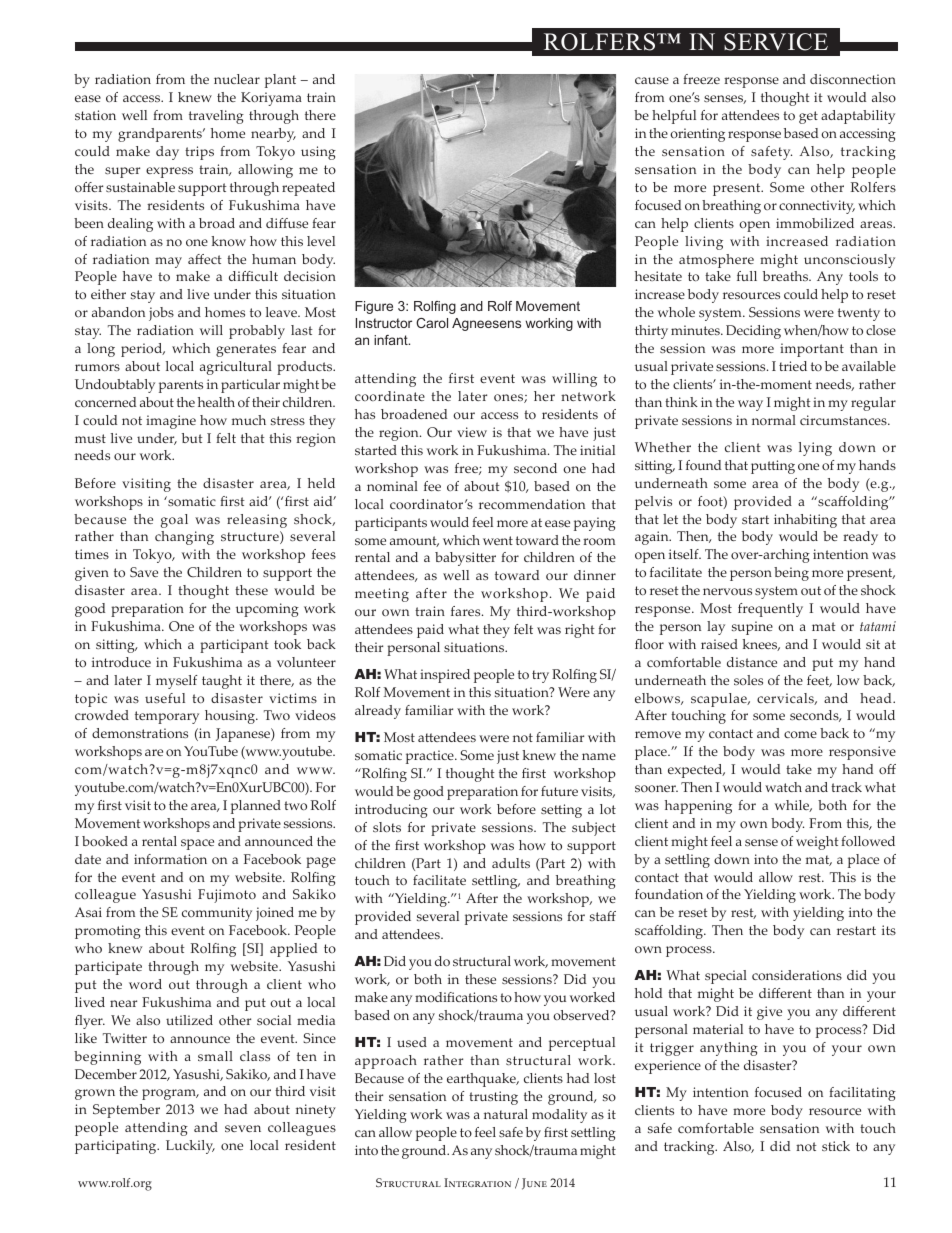  What do you see at coordinates (280, 81) in the screenshot?
I see `plant` at bounding box center [280, 81].
